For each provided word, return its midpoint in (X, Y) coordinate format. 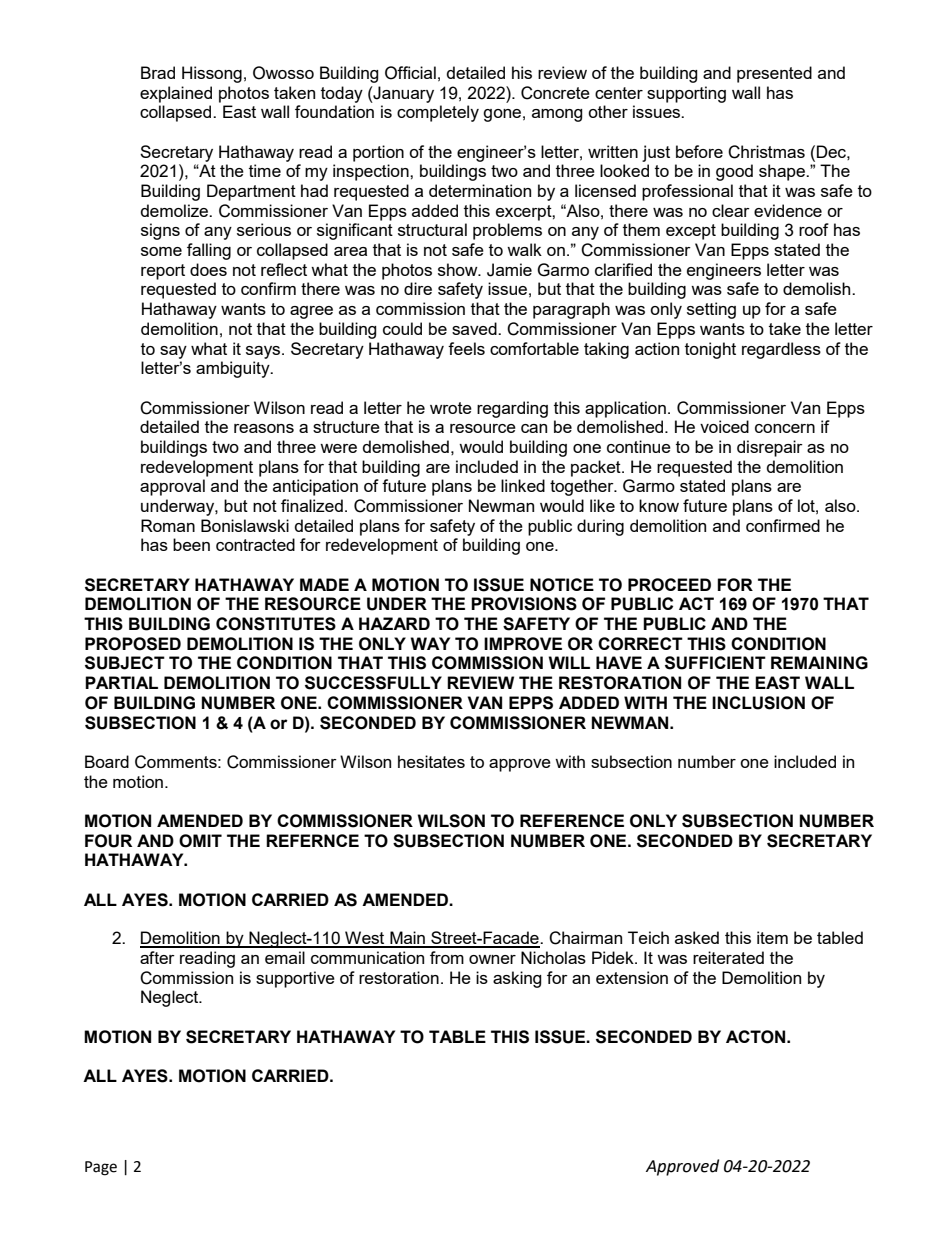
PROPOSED (133, 644)
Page (101, 1168)
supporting (686, 94)
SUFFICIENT (715, 663)
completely (438, 113)
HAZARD (394, 623)
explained (176, 94)
